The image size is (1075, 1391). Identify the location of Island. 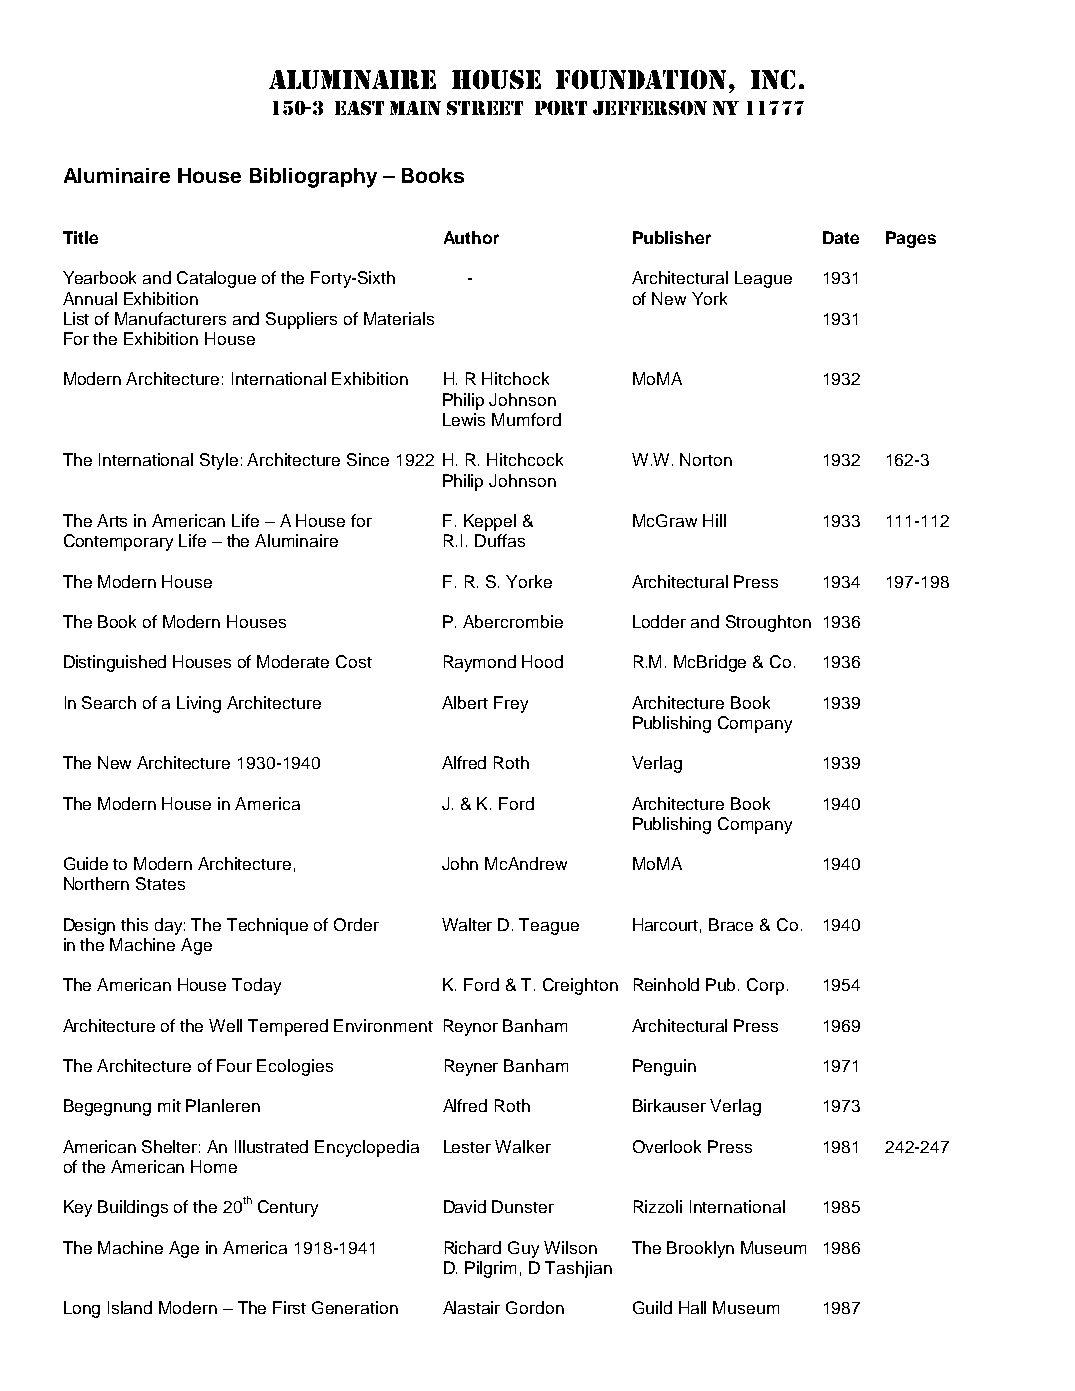
(130, 1307).
